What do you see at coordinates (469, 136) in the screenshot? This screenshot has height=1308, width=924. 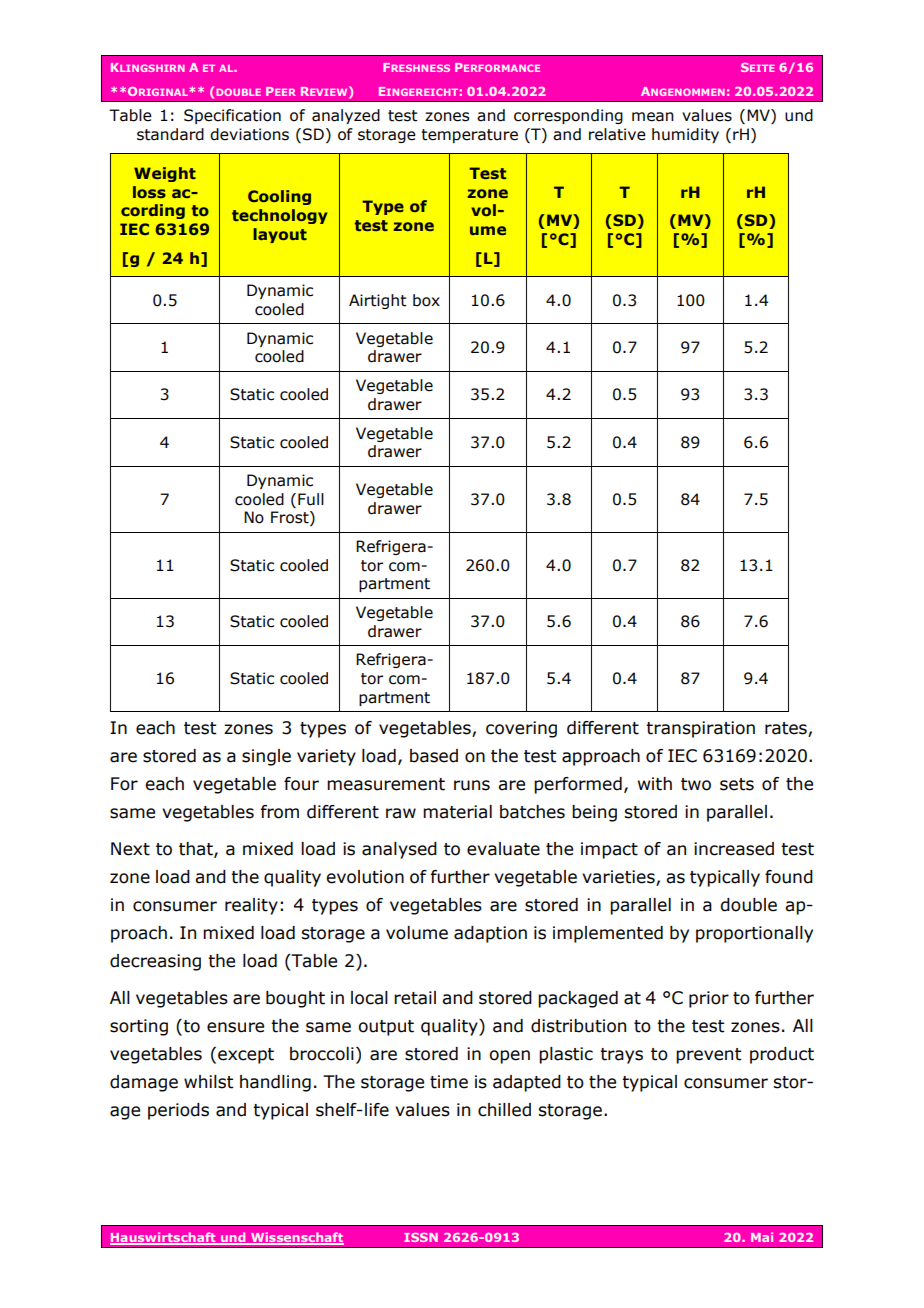 I see `temperature` at bounding box center [469, 136].
